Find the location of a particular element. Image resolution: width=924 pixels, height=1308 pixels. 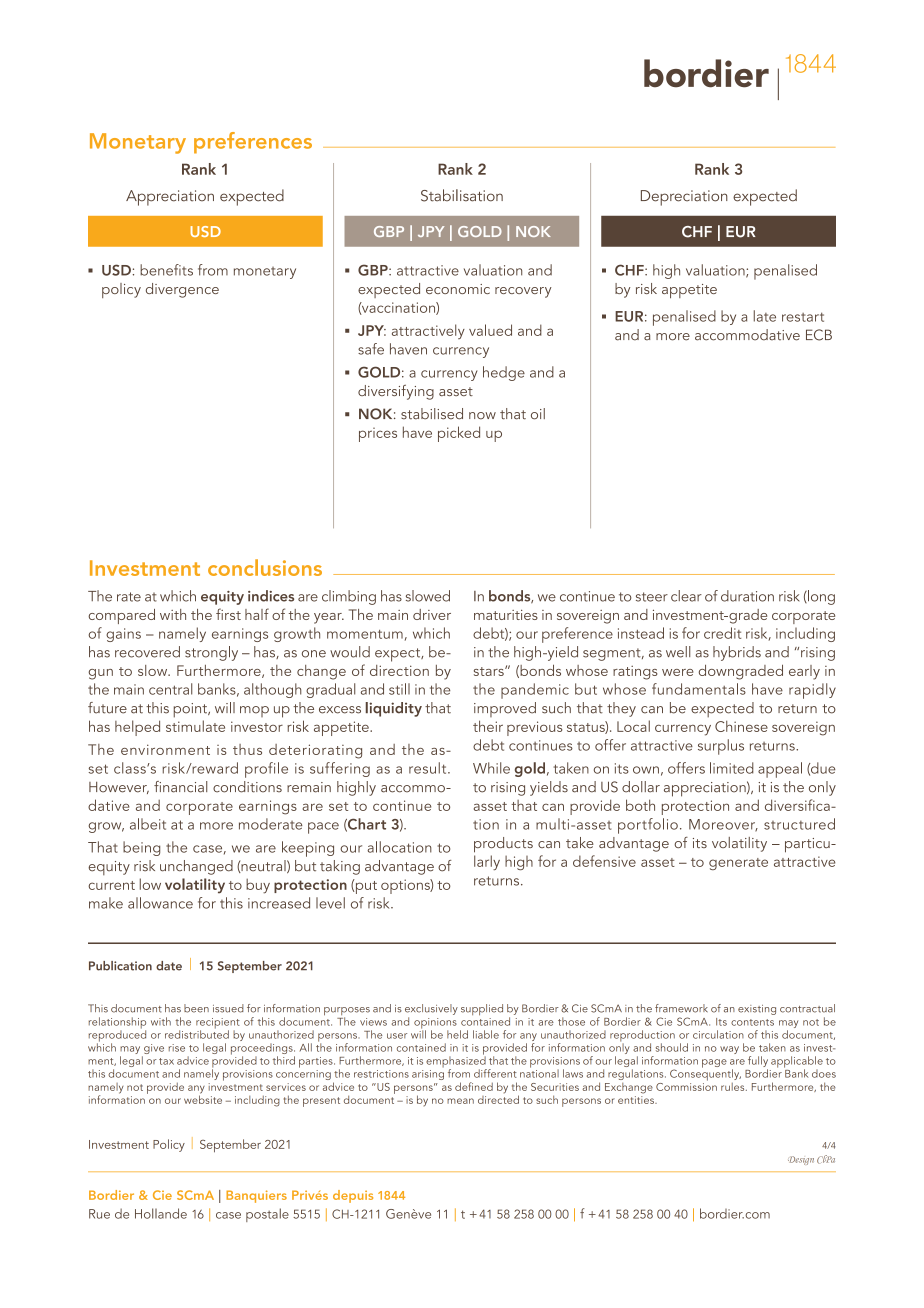

depuis is located at coordinates (353, 1196).
